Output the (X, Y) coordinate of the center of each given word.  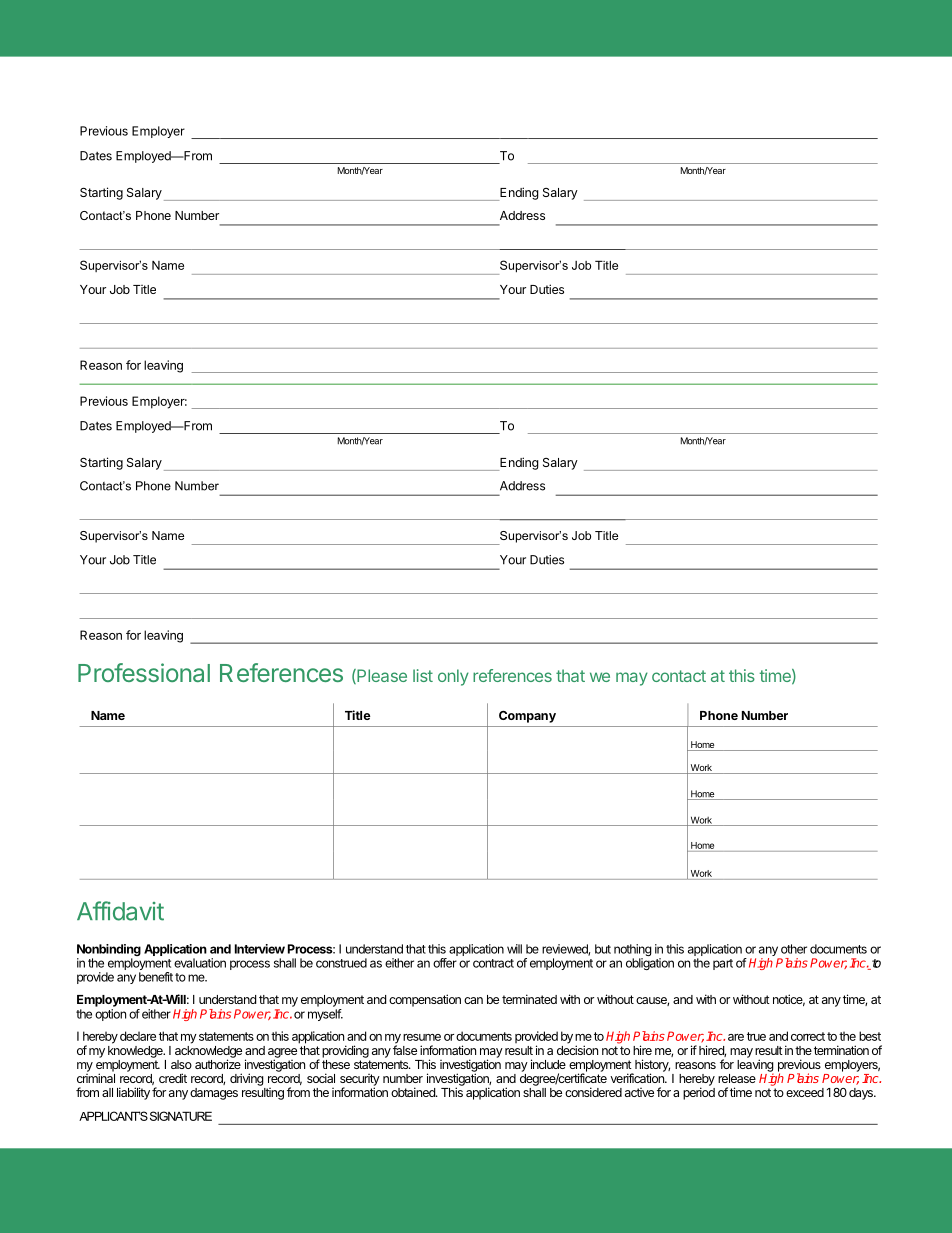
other (794, 949)
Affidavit (120, 911)
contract (493, 963)
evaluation (200, 963)
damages (214, 1094)
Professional (144, 672)
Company (527, 717)
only (453, 677)
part (723, 964)
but (603, 949)
